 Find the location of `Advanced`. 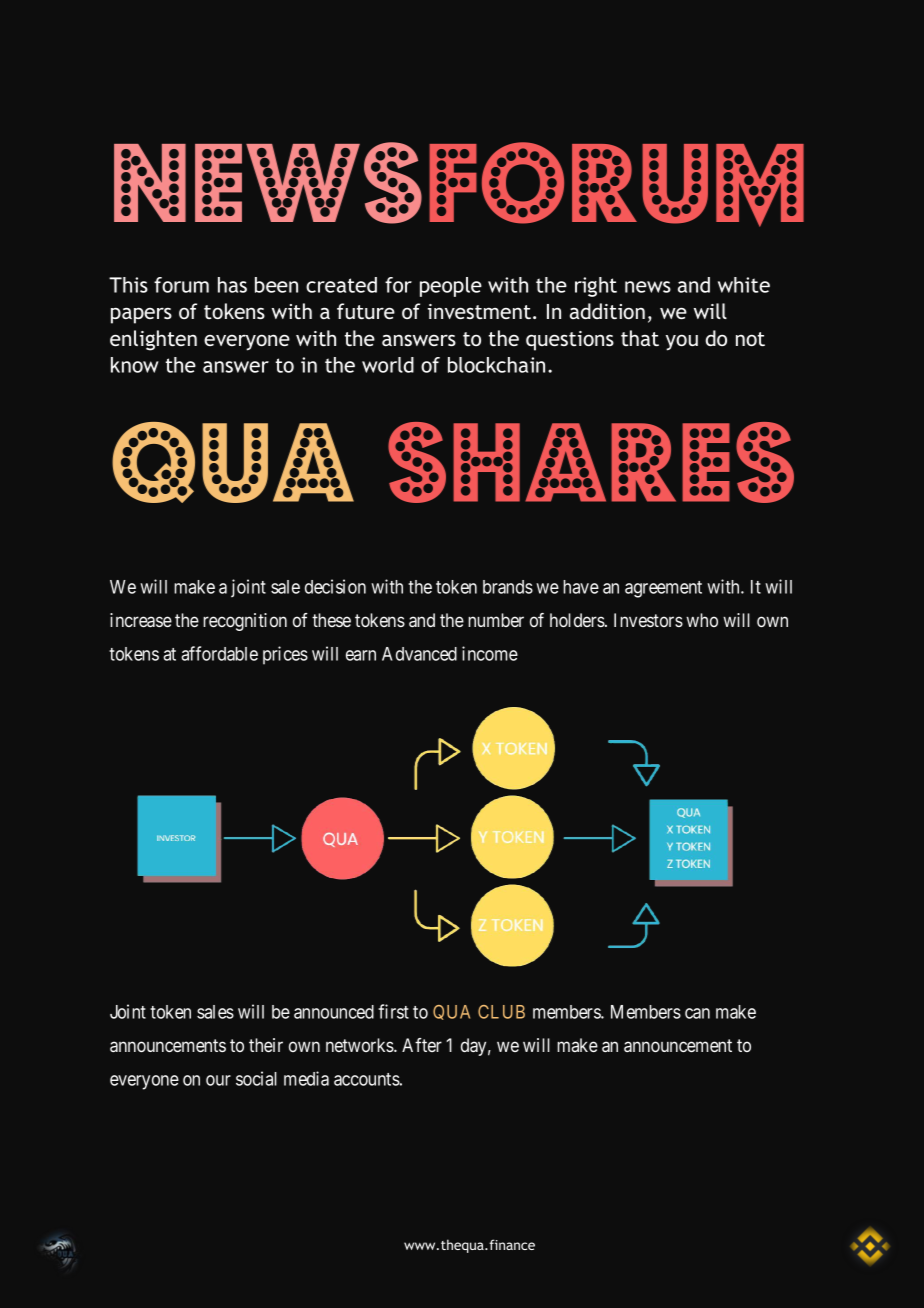

Advanced is located at coordinates (419, 654).
